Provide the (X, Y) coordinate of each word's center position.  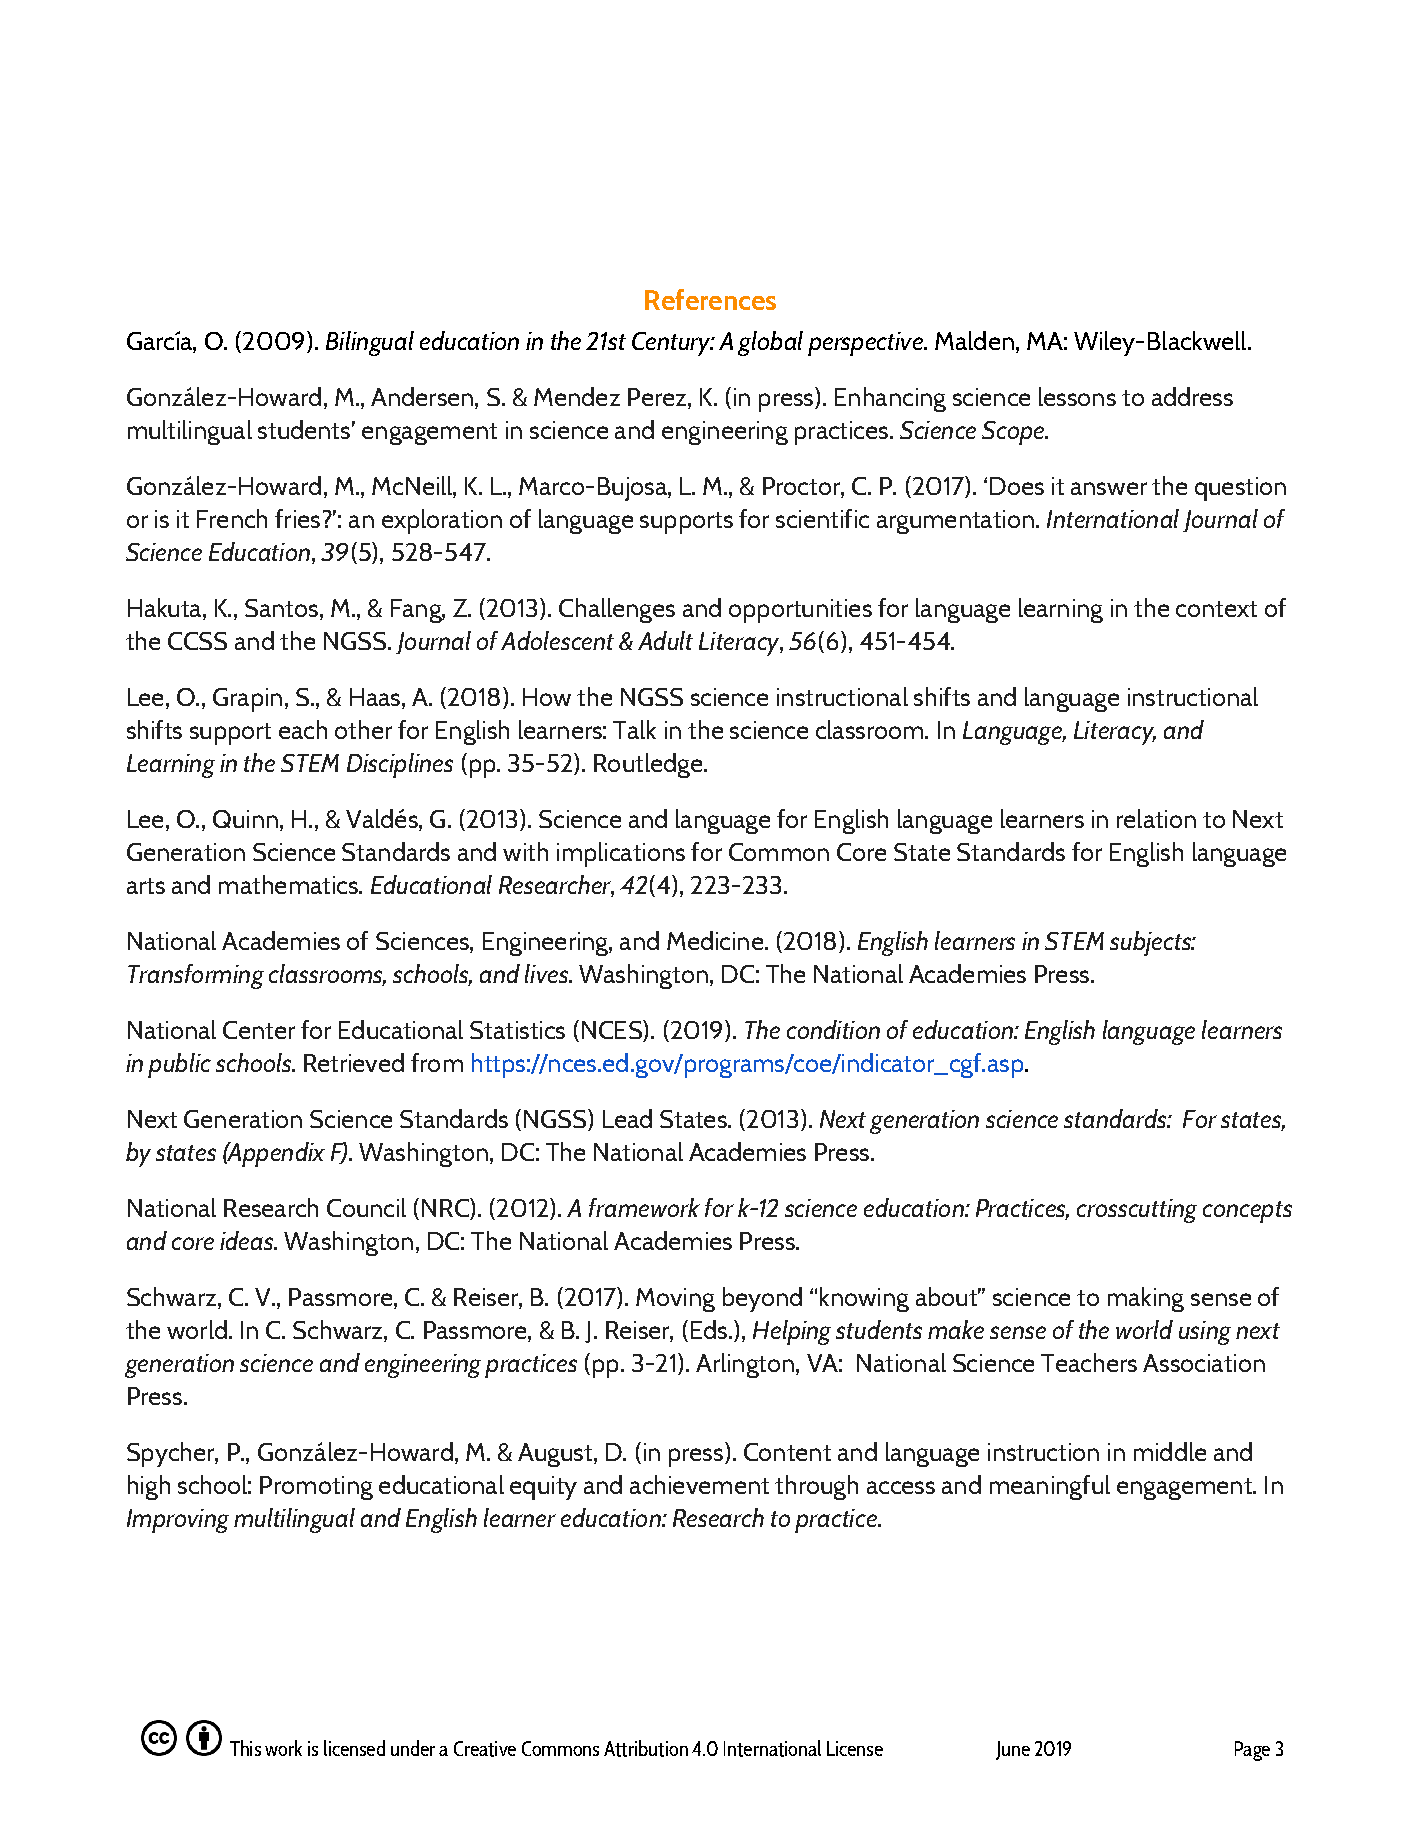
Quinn (245, 819)
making (1146, 1299)
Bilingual (370, 343)
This (245, 1748)
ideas (248, 1240)
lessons (1077, 396)
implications (621, 854)
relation (1156, 818)
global (770, 343)
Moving (675, 1300)
